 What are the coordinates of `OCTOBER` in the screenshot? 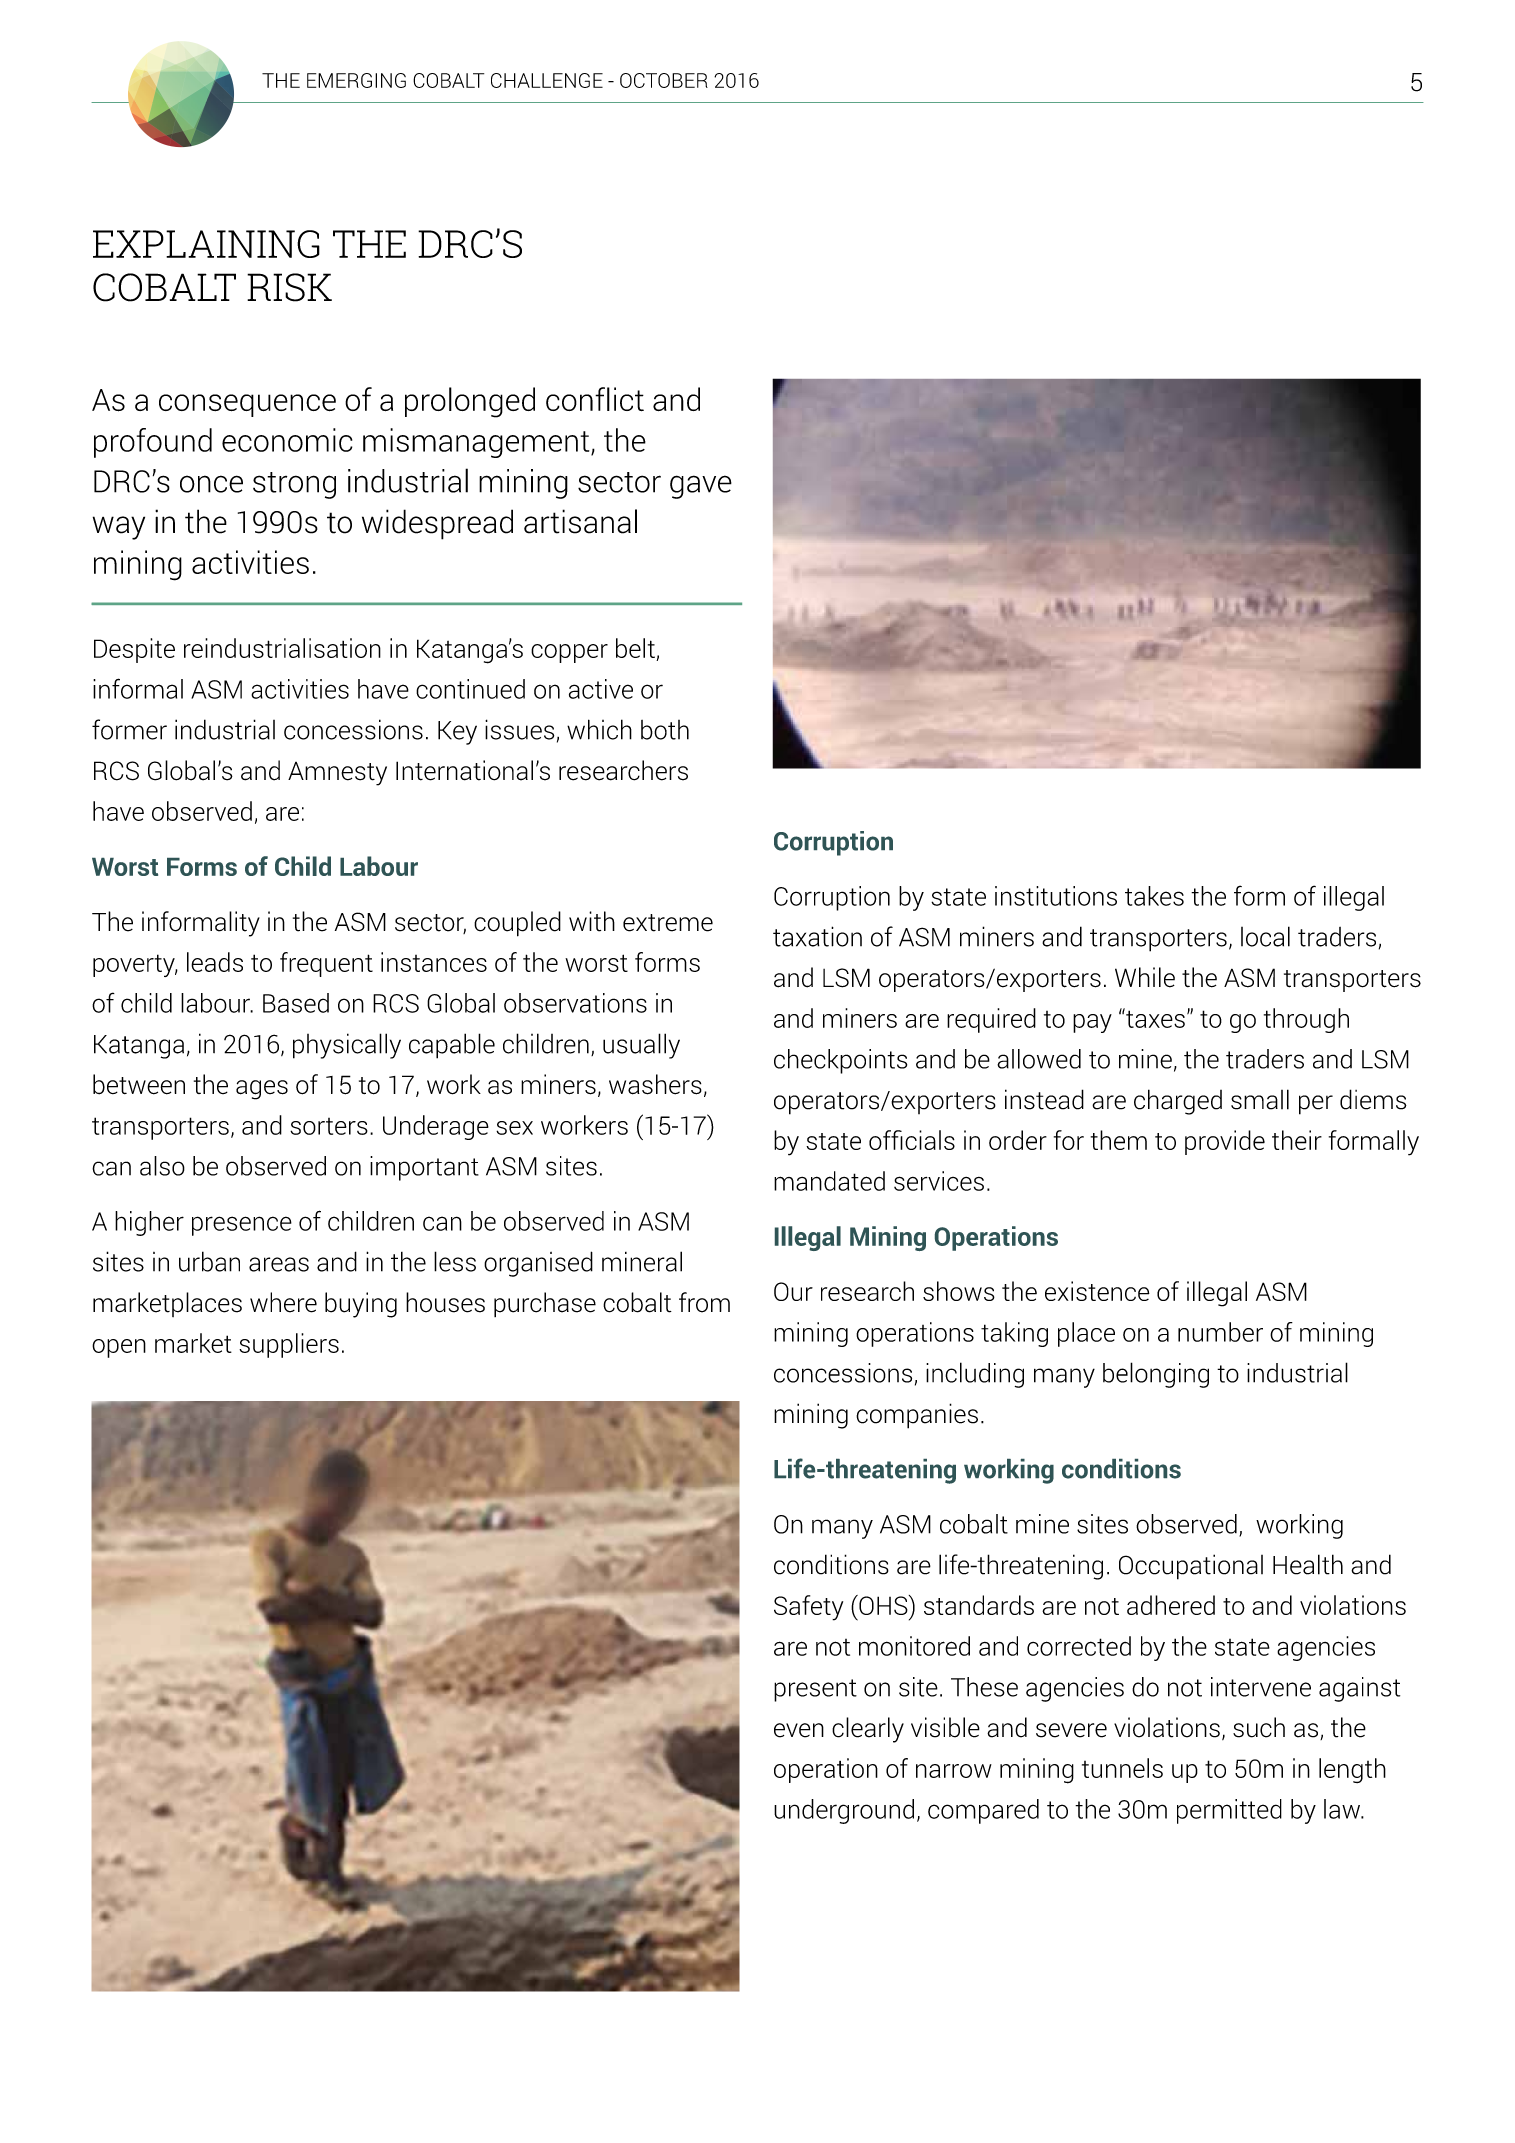 It's located at (664, 80).
